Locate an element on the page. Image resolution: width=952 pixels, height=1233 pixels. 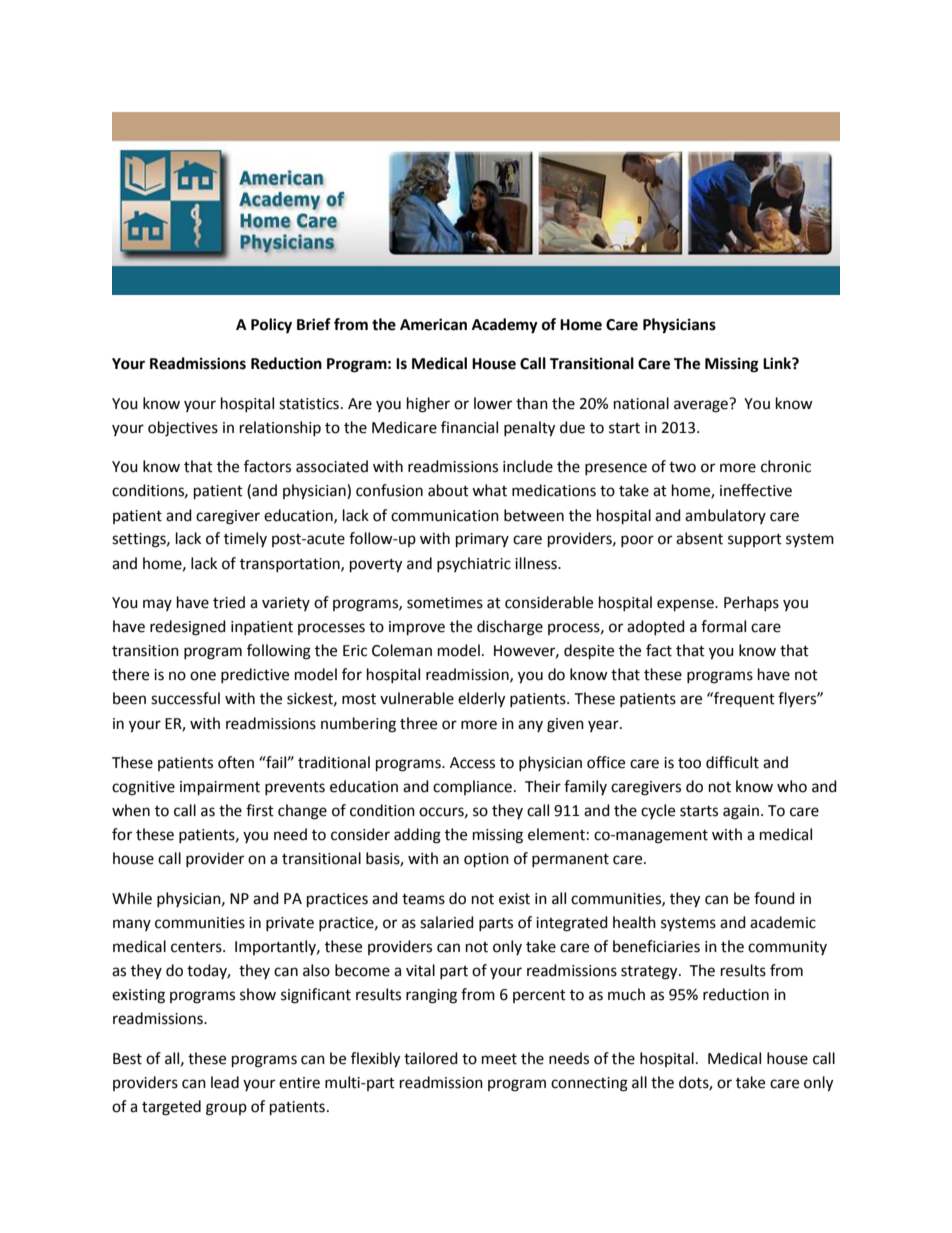
tailored is located at coordinates (431, 1058).
